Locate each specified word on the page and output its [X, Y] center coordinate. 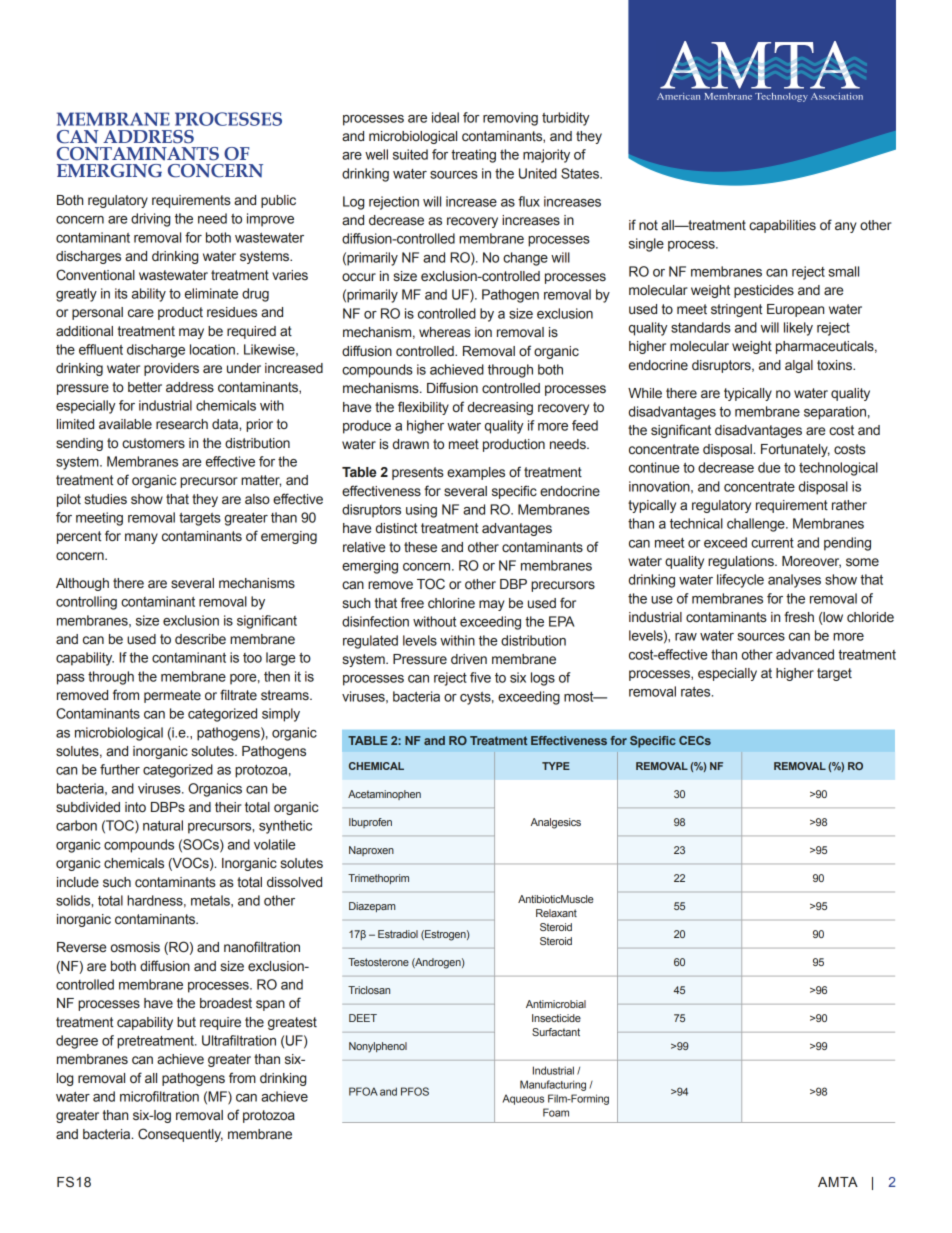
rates [697, 692]
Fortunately [795, 450]
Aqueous [523, 1099]
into [135, 807]
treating [473, 156]
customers [153, 443]
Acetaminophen [384, 795]
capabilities [782, 226]
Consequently [180, 1135]
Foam [556, 1112]
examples [476, 473]
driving [150, 220]
